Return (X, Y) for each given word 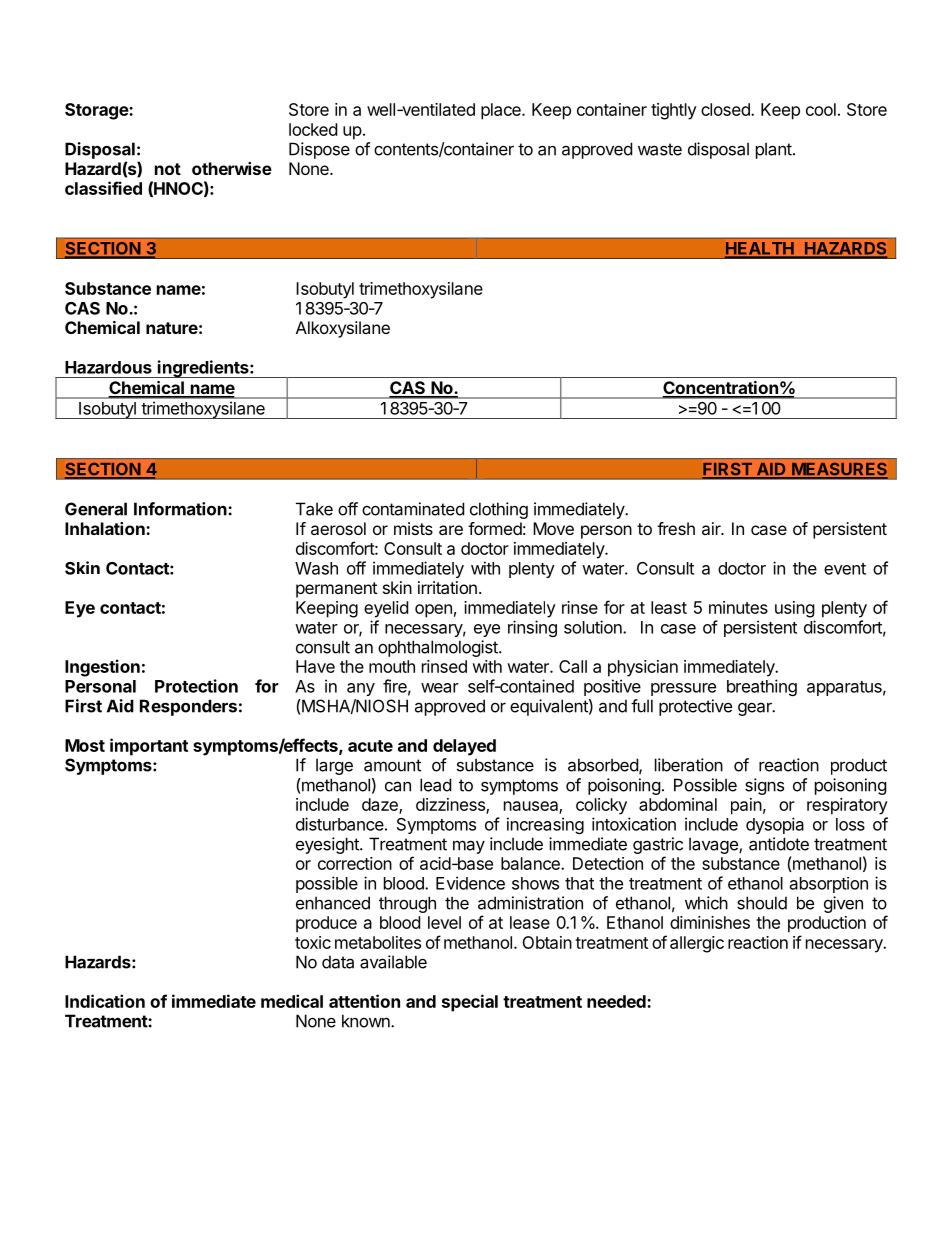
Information (181, 509)
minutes (738, 607)
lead (435, 785)
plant (774, 150)
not (168, 169)
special (470, 1003)
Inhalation (106, 528)
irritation (447, 587)
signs (764, 786)
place (502, 111)
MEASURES (839, 470)
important (149, 747)
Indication (105, 1001)
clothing (499, 510)
